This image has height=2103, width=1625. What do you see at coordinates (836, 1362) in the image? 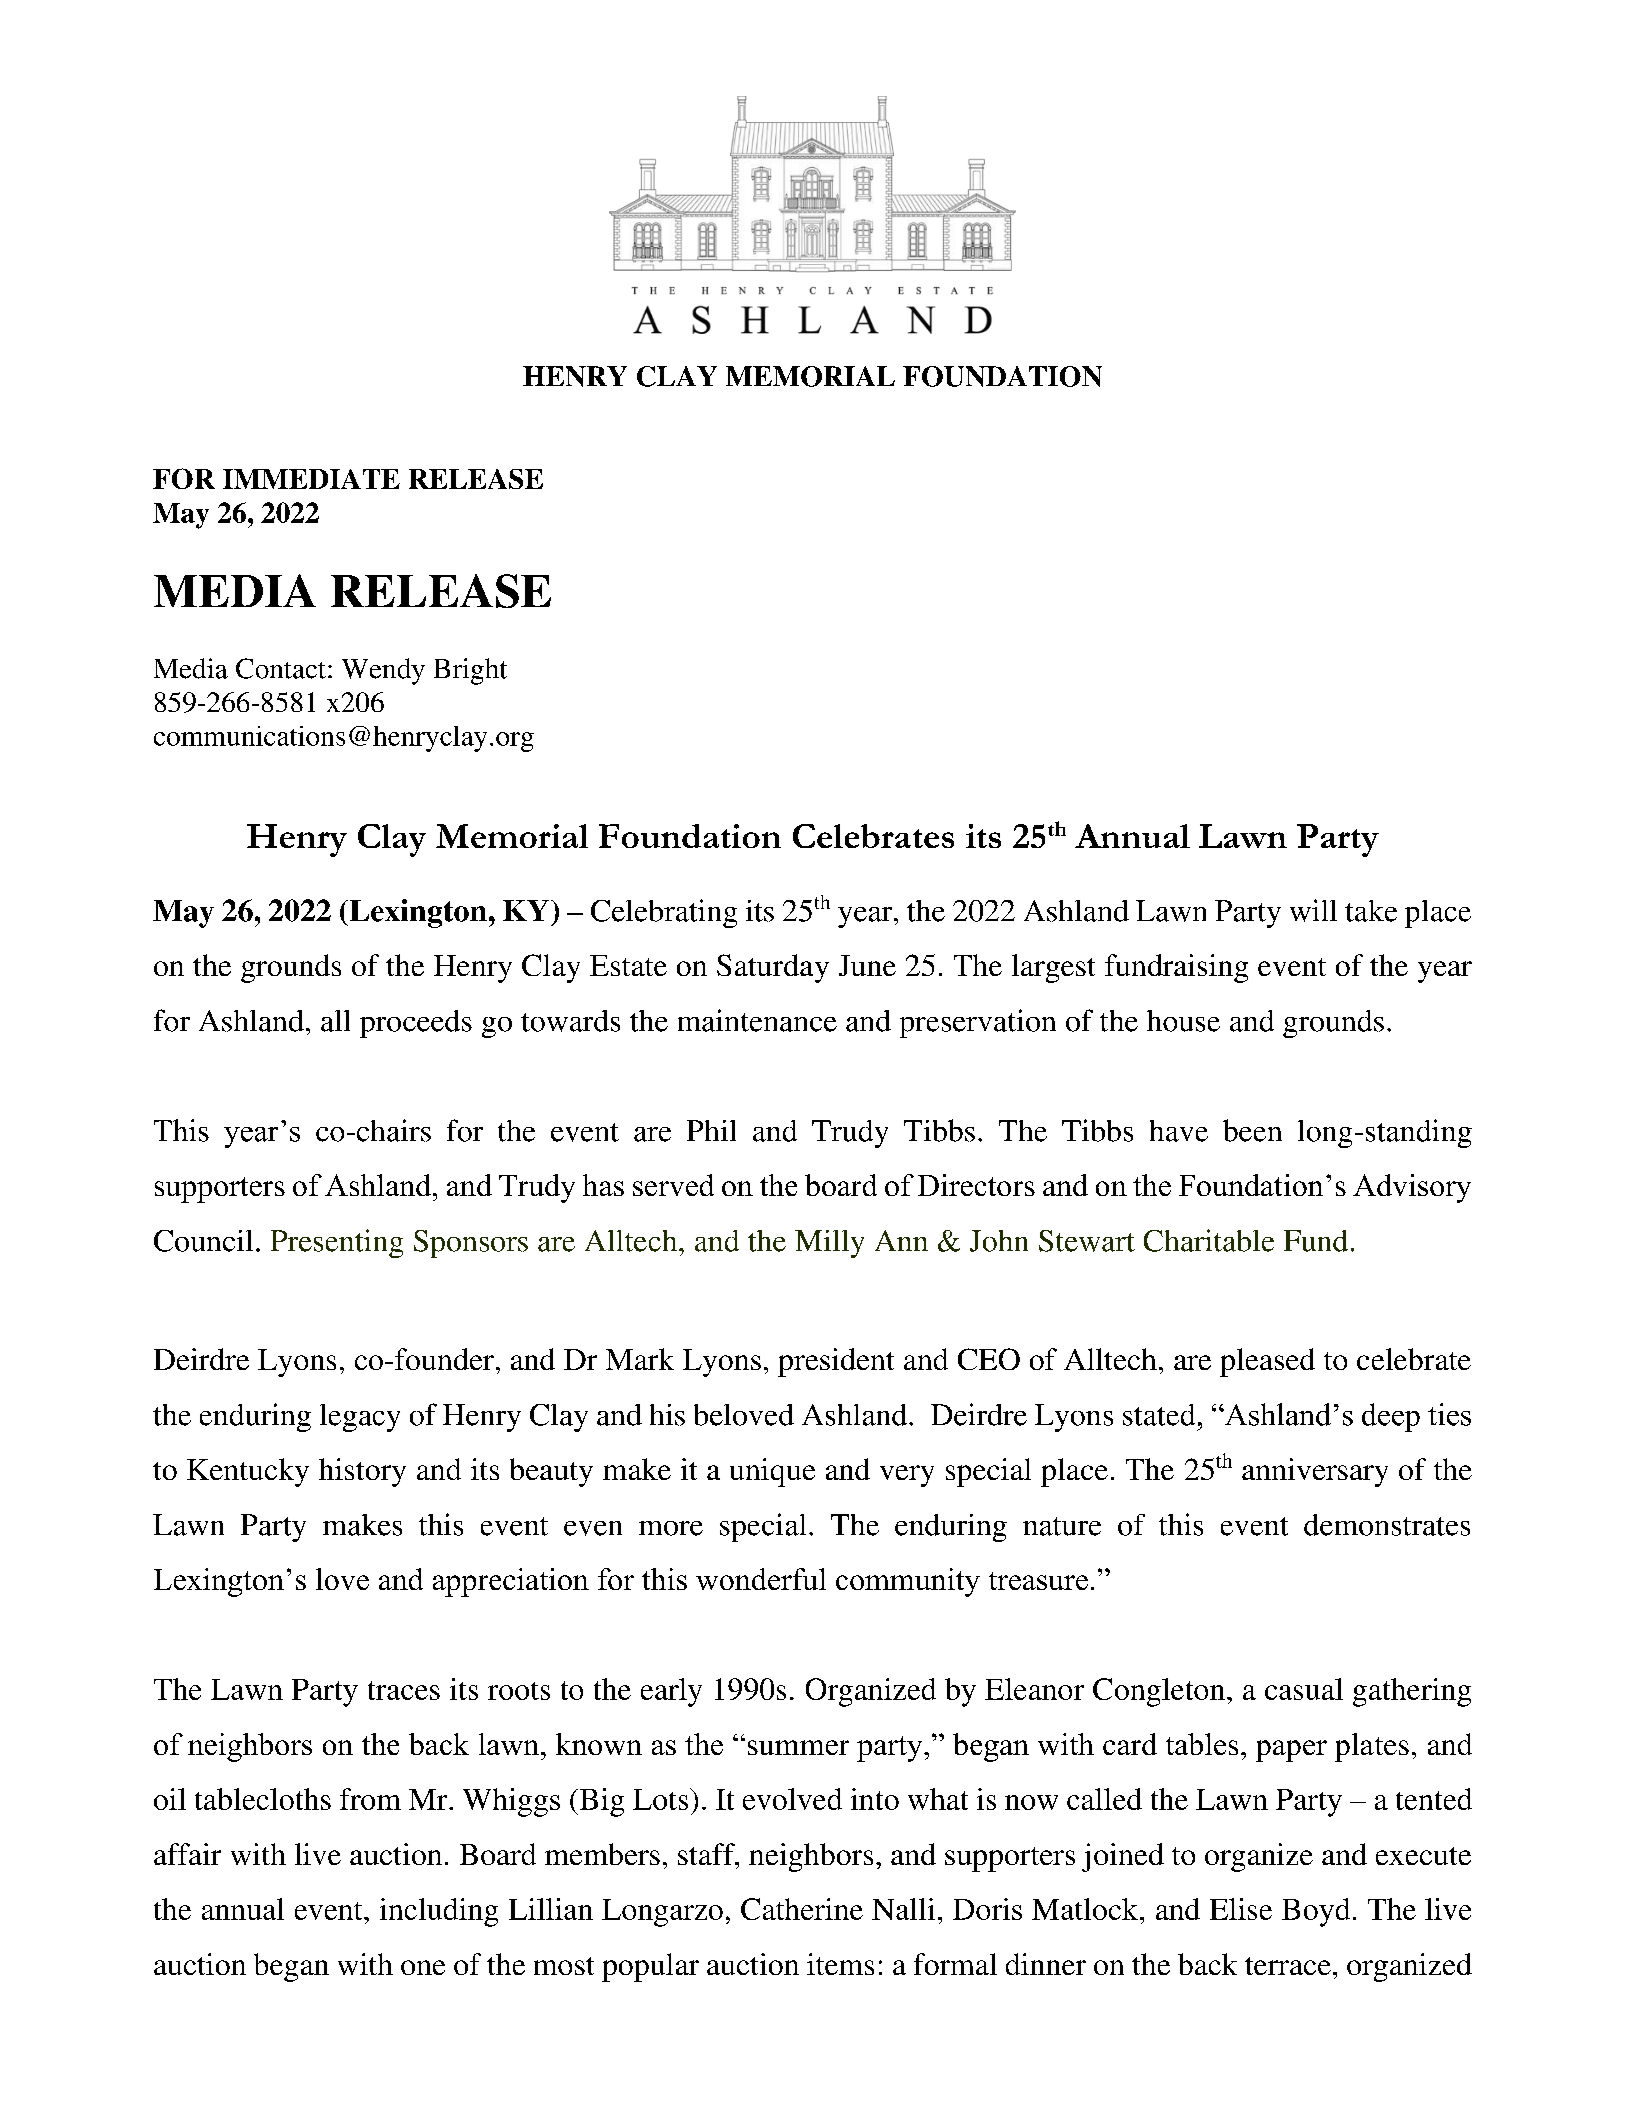
I see `president` at bounding box center [836, 1362].
